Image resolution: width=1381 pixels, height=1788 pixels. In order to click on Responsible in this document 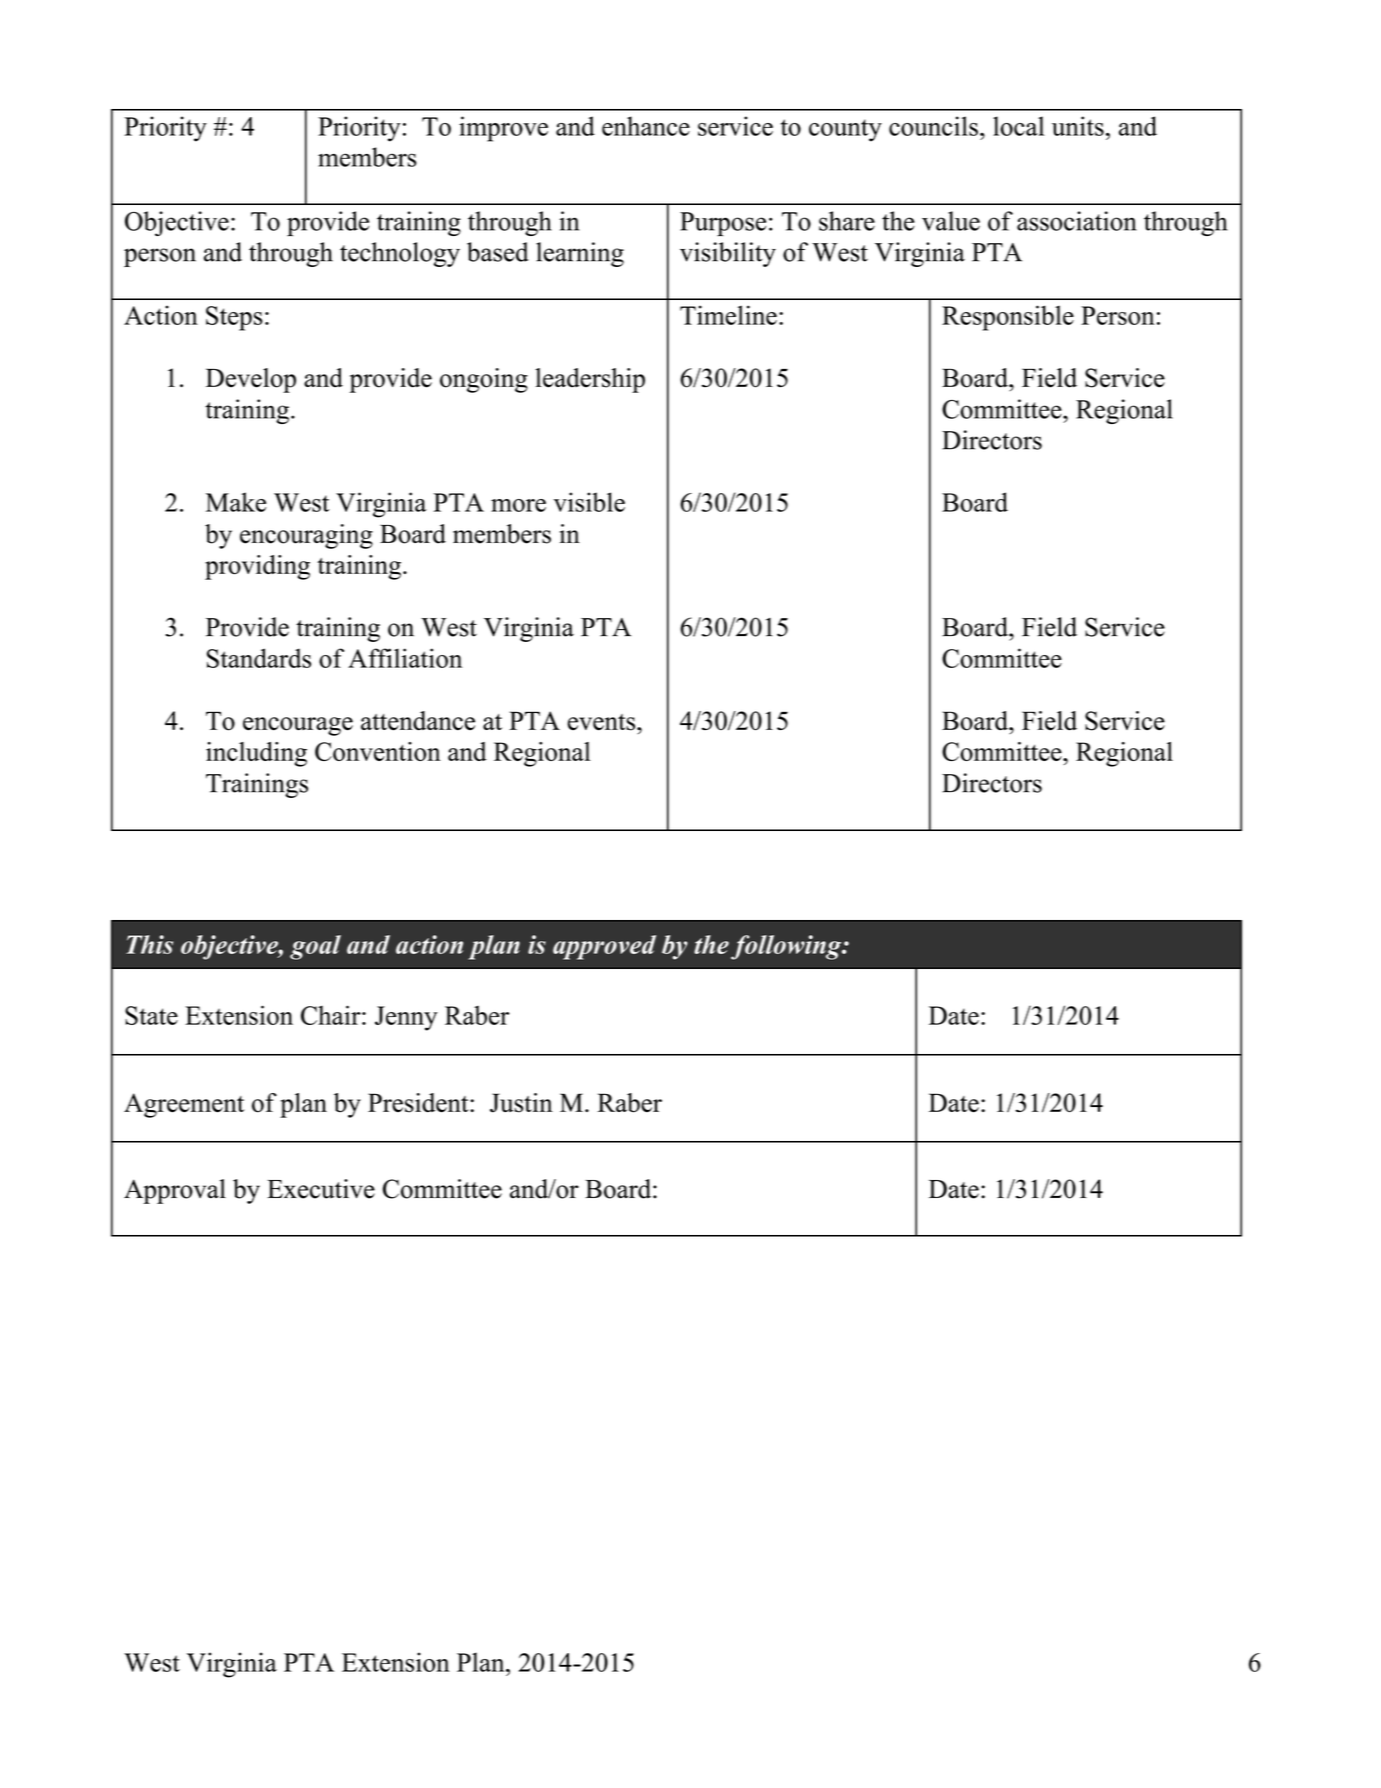, I will do `click(1008, 318)`.
